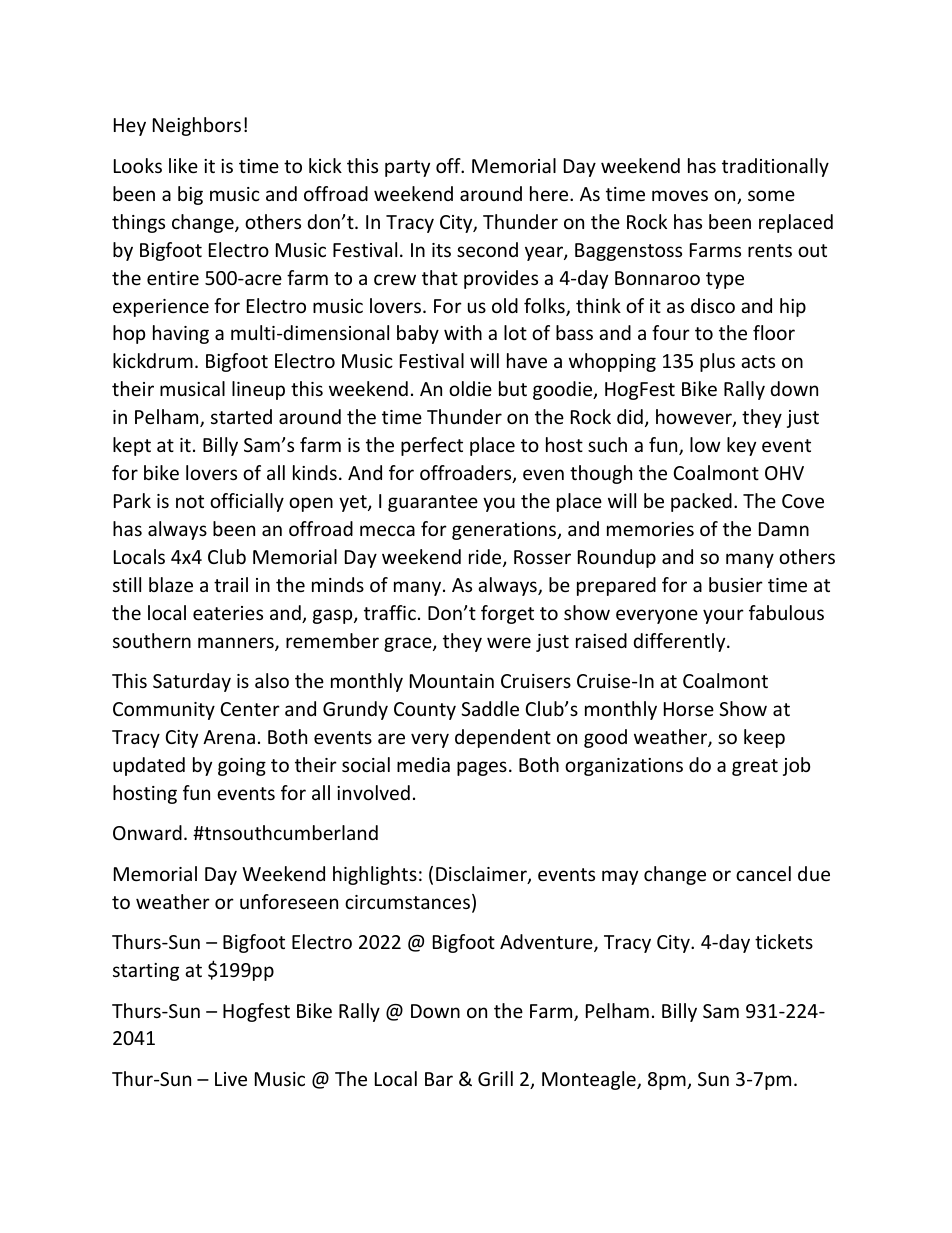 The image size is (952, 1233). Describe the element at coordinates (228, 613) in the screenshot. I see `eateries` at that location.
